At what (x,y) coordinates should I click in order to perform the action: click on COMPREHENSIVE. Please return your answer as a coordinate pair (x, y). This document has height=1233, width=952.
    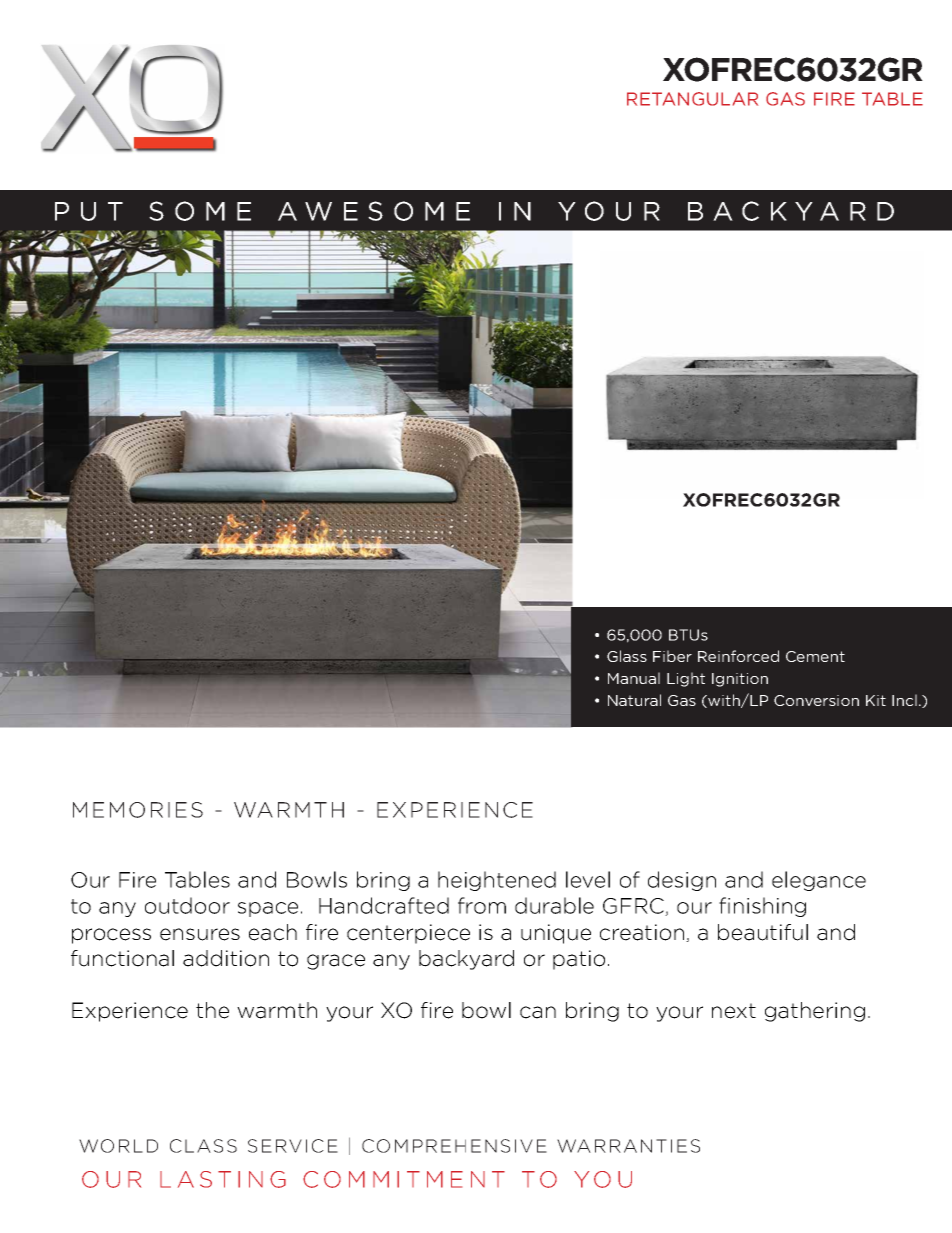
    Looking at the image, I should click on (454, 1146).
